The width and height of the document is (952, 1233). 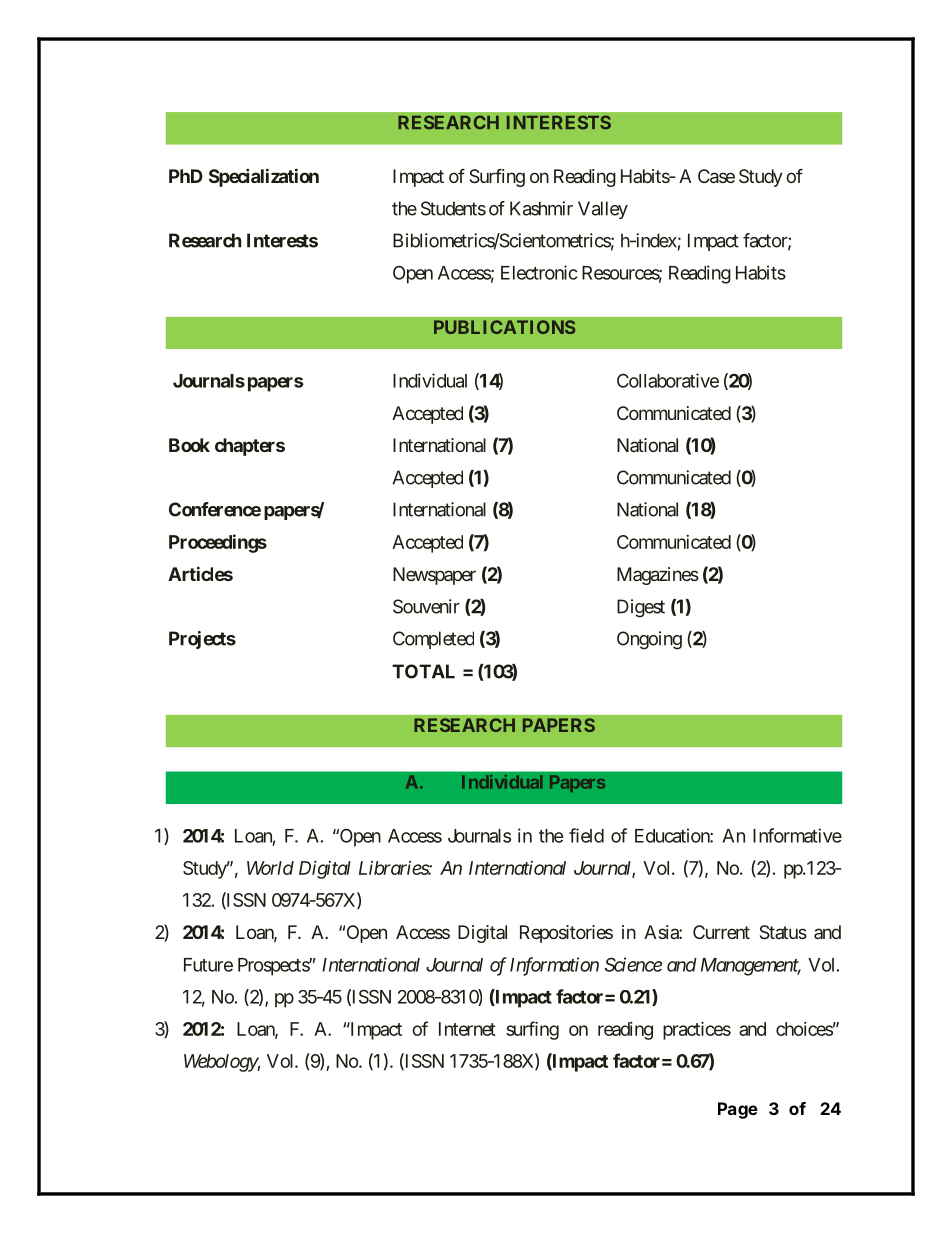 I want to click on TOTAL, so click(x=423, y=671).
